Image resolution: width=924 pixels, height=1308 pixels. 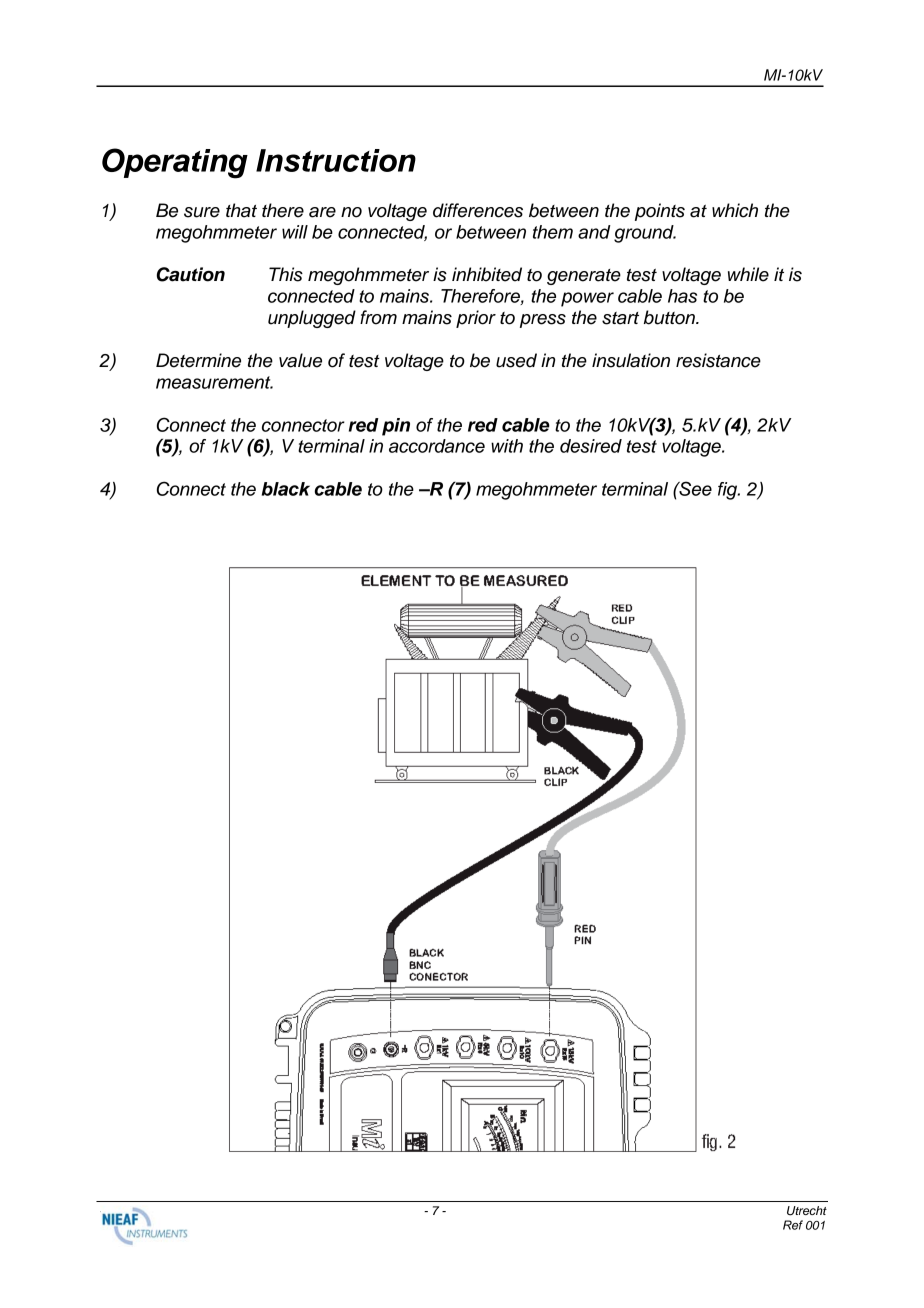 I want to click on resistance, so click(x=718, y=360).
